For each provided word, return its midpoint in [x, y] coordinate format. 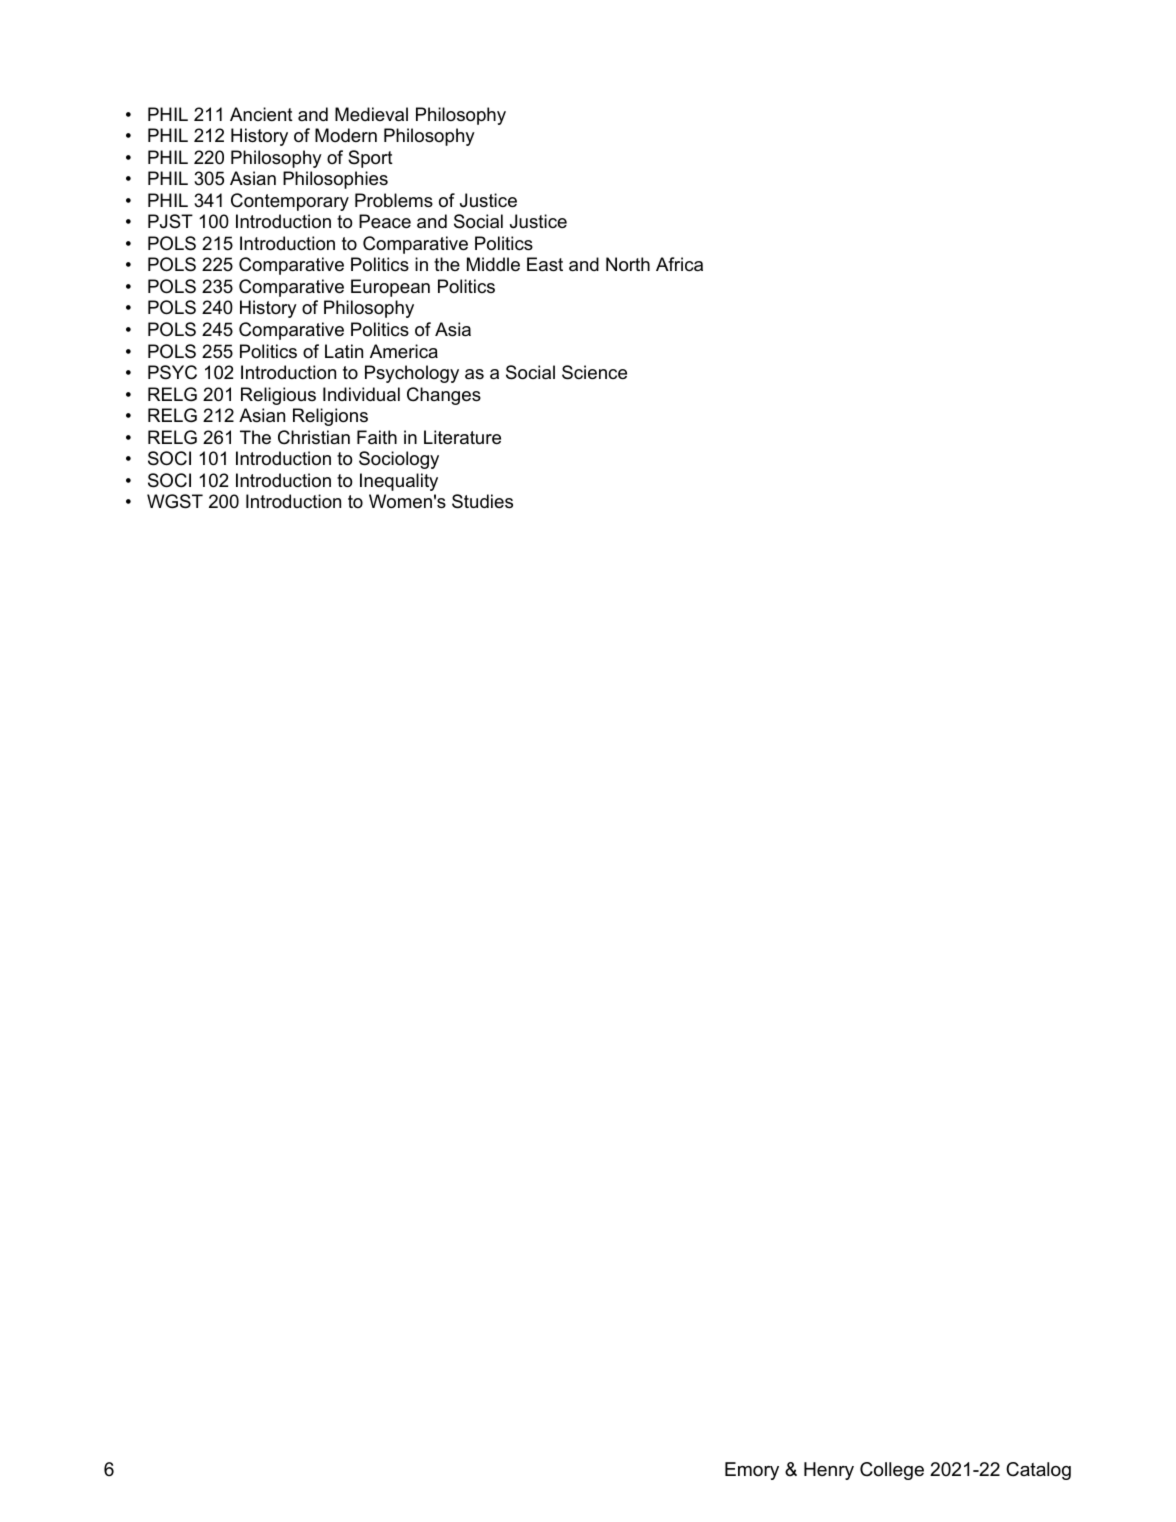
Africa [679, 264]
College [892, 1471]
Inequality [399, 482]
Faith [377, 437]
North [628, 264]
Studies [482, 501]
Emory [752, 1471]
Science [594, 372]
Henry [829, 1471]
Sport [370, 159]
